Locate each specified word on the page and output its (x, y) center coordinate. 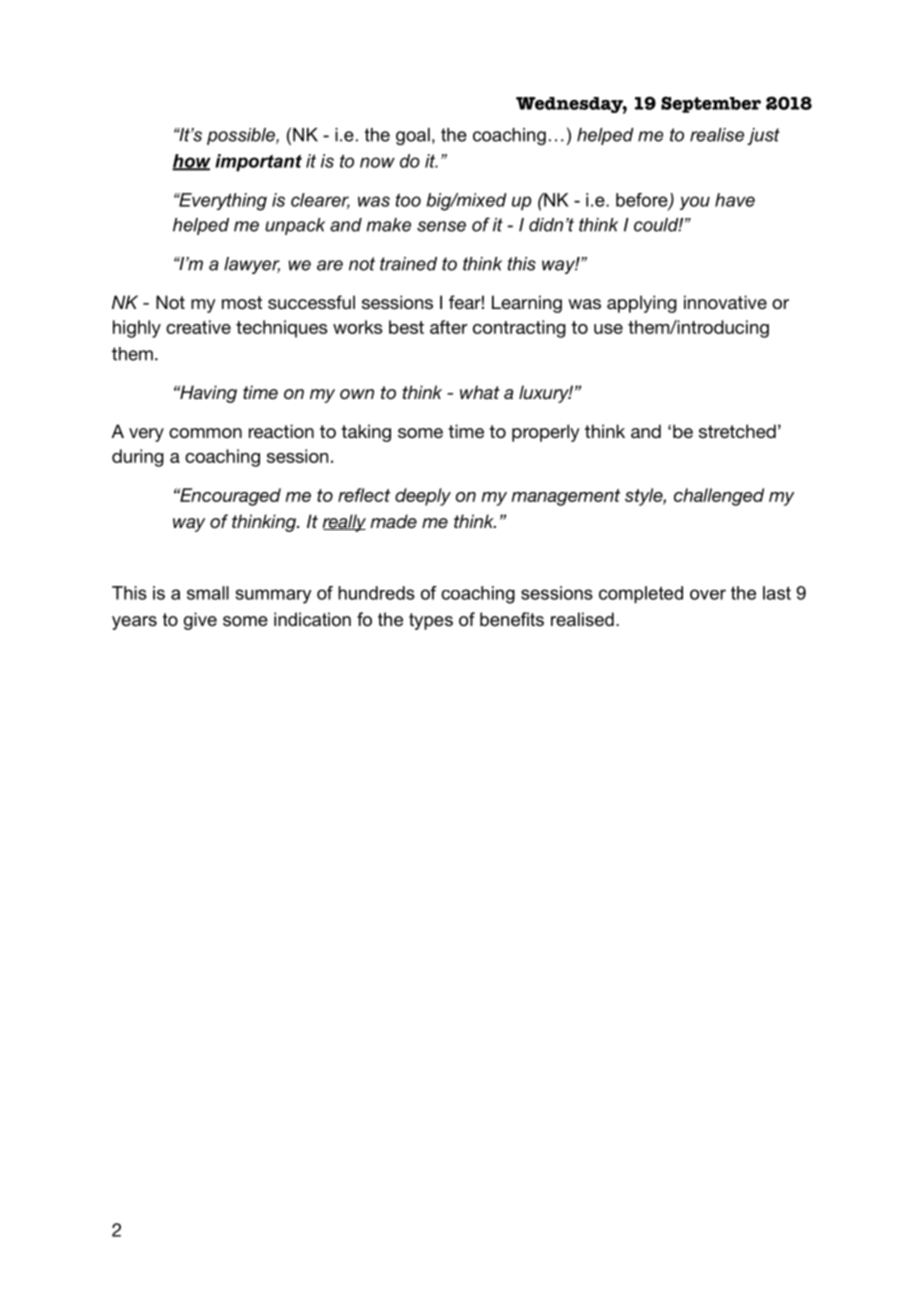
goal (413, 136)
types (431, 621)
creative (198, 327)
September (711, 104)
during (138, 458)
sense (441, 226)
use (608, 329)
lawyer (252, 265)
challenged (719, 497)
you (695, 203)
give (200, 621)
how (191, 162)
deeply (423, 497)
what (480, 392)
